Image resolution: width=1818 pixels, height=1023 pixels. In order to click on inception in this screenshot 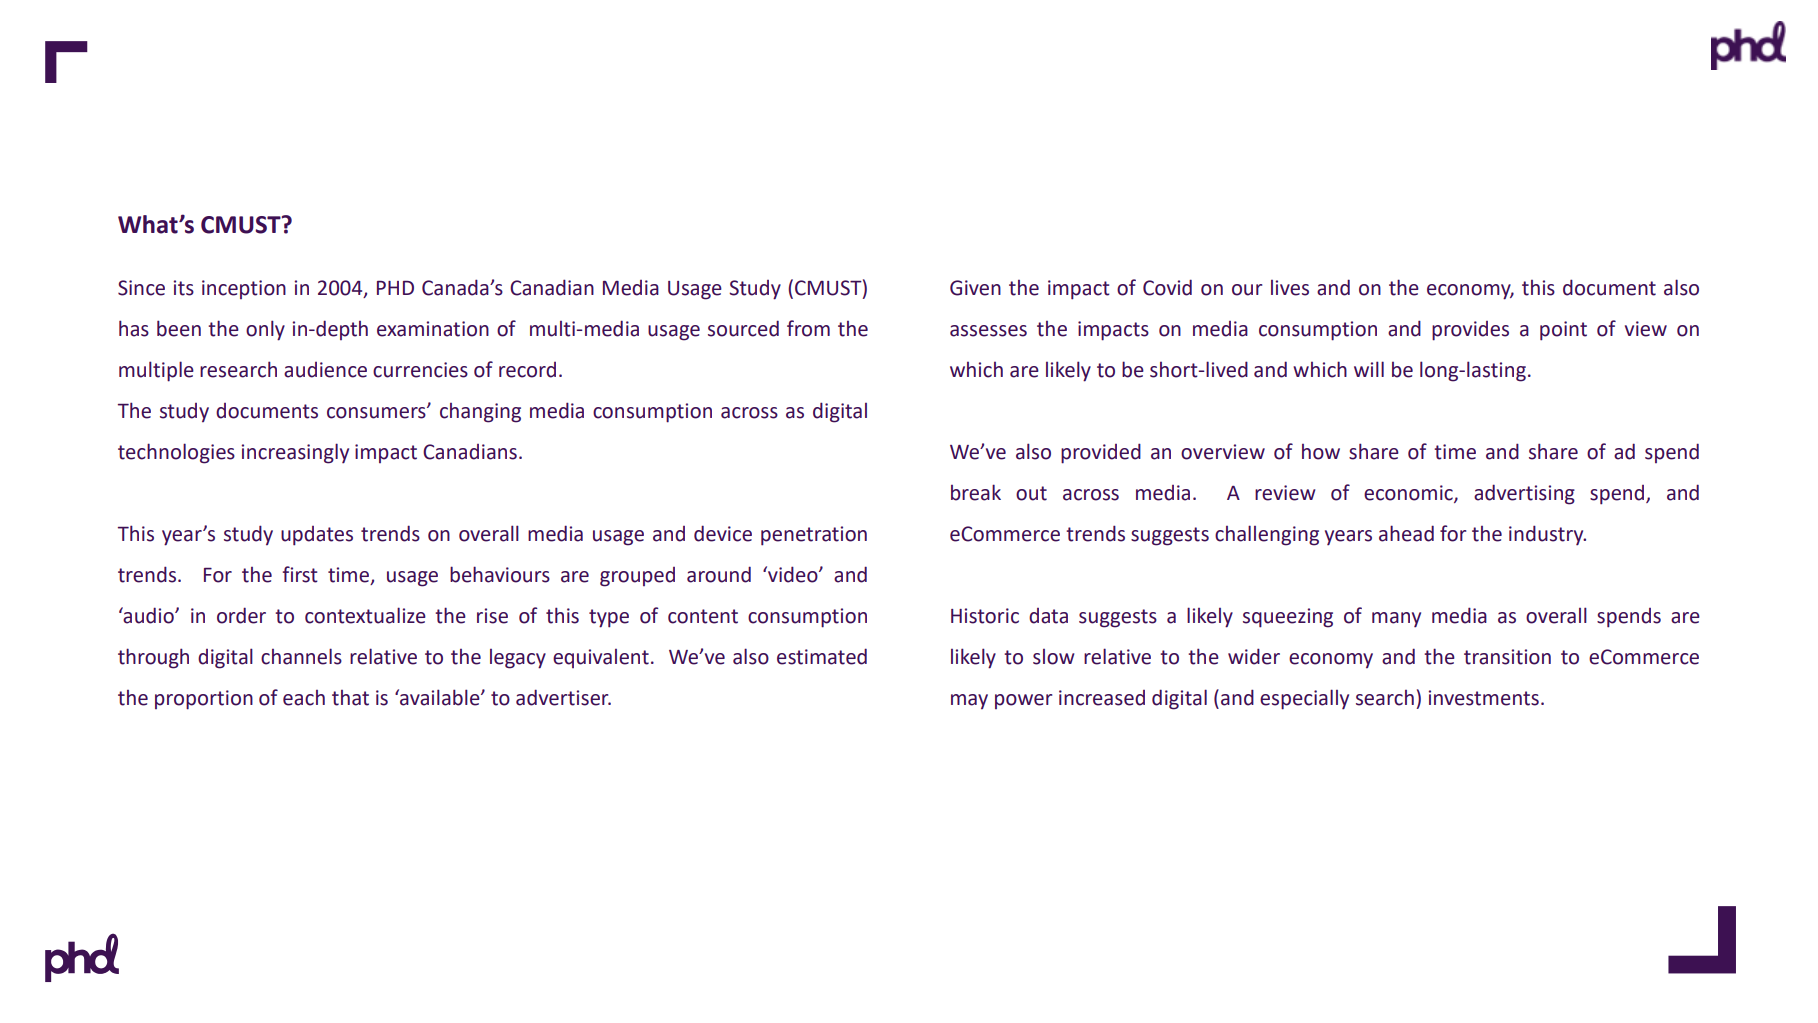, I will do `click(244, 289)`.
